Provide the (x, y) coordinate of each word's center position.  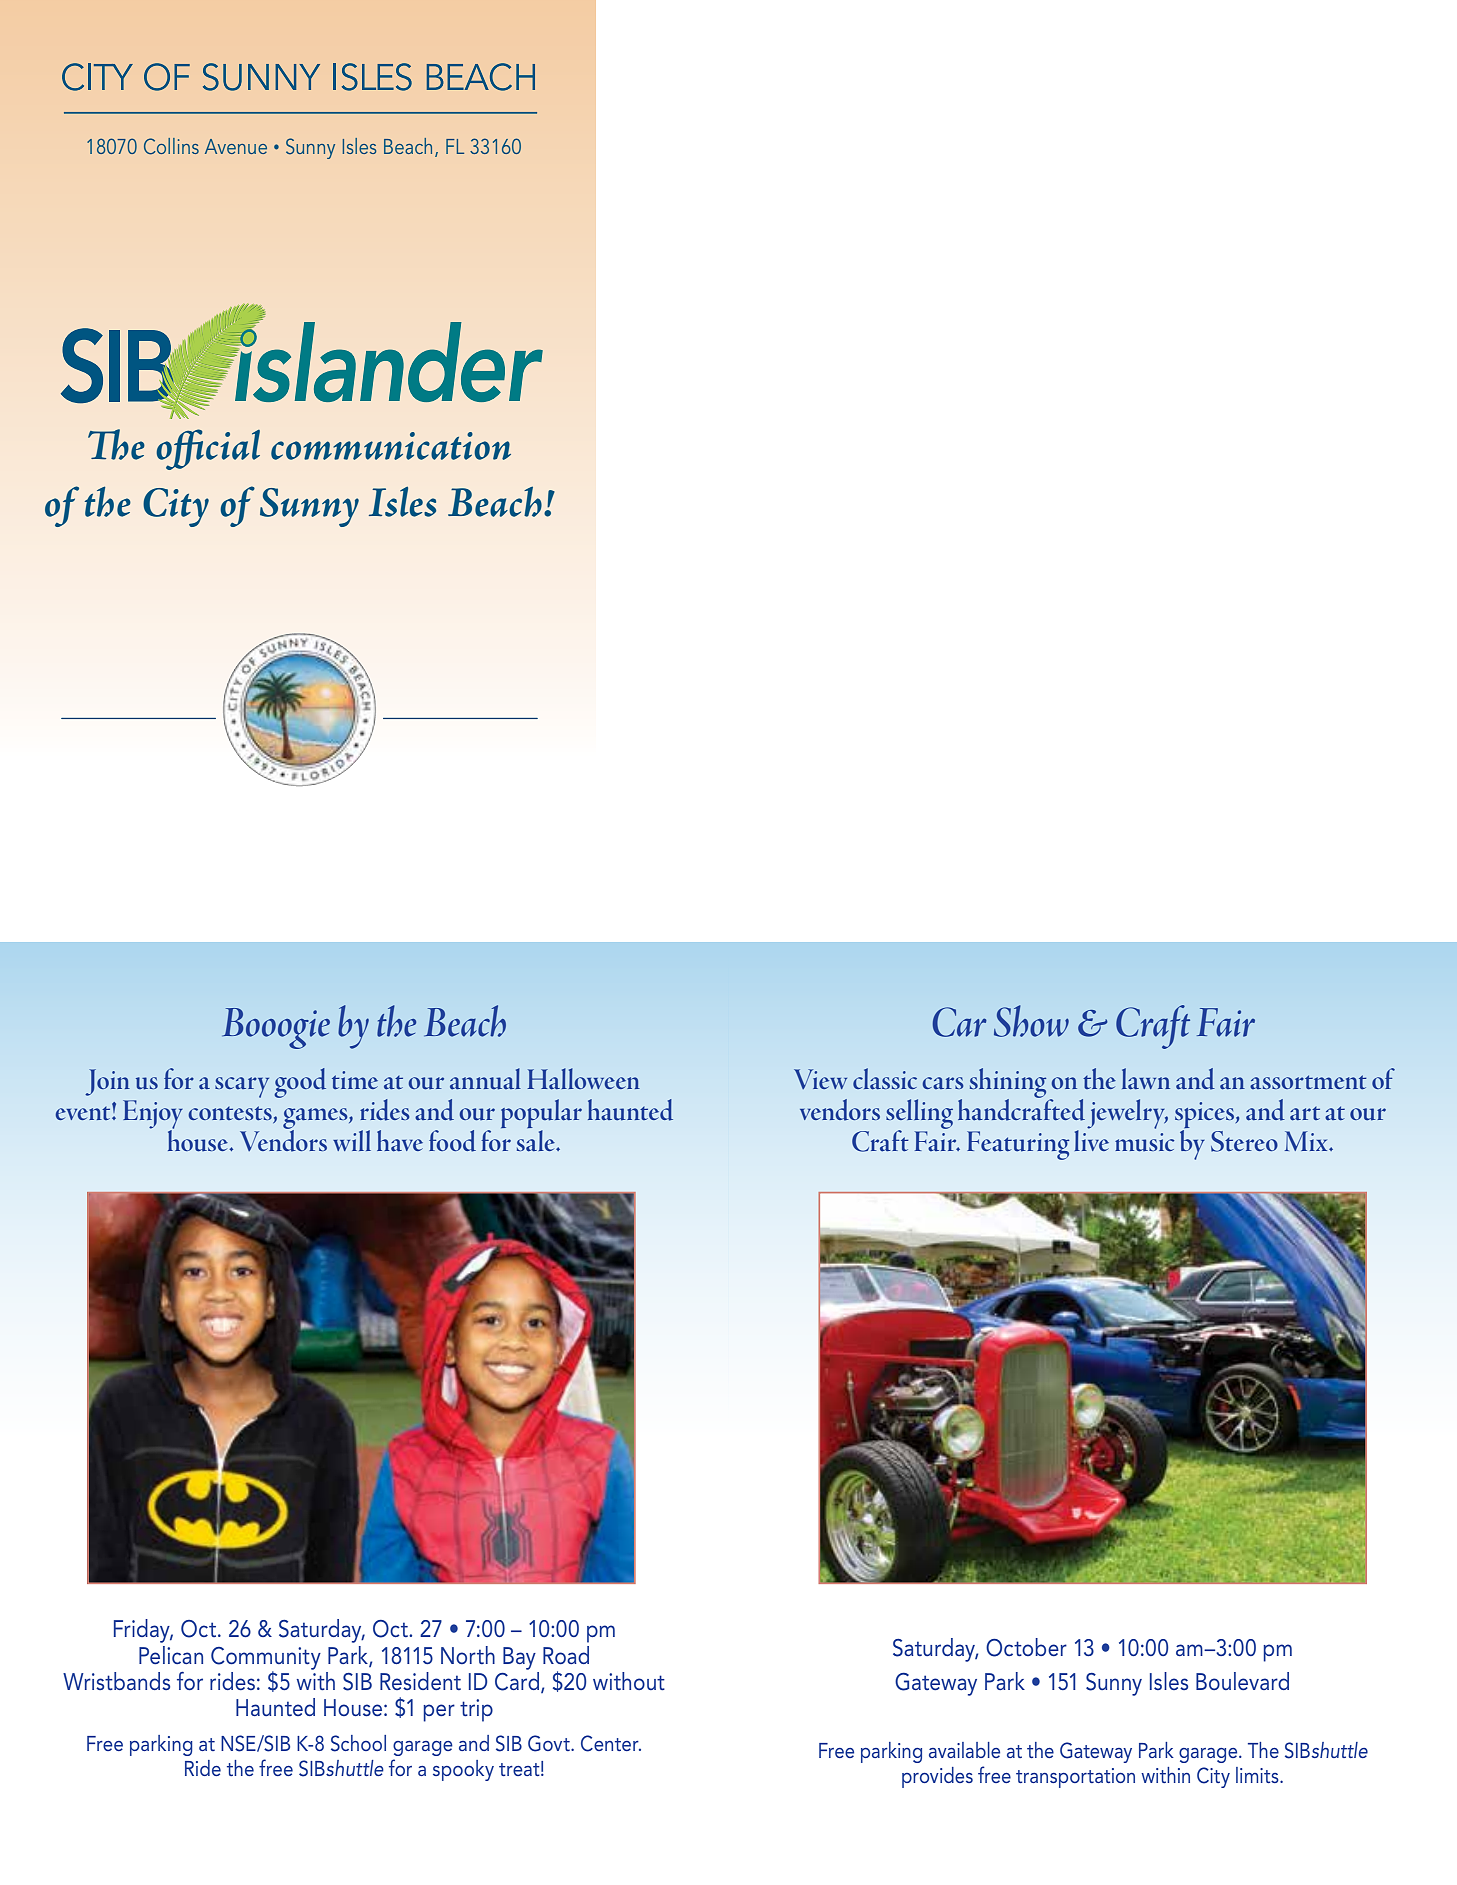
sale (537, 1139)
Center (611, 1743)
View (820, 1079)
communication (391, 446)
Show (1031, 1021)
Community (266, 1659)
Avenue (236, 146)
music (1144, 1142)
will (352, 1140)
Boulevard (1242, 1681)
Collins (171, 146)
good (300, 1083)
